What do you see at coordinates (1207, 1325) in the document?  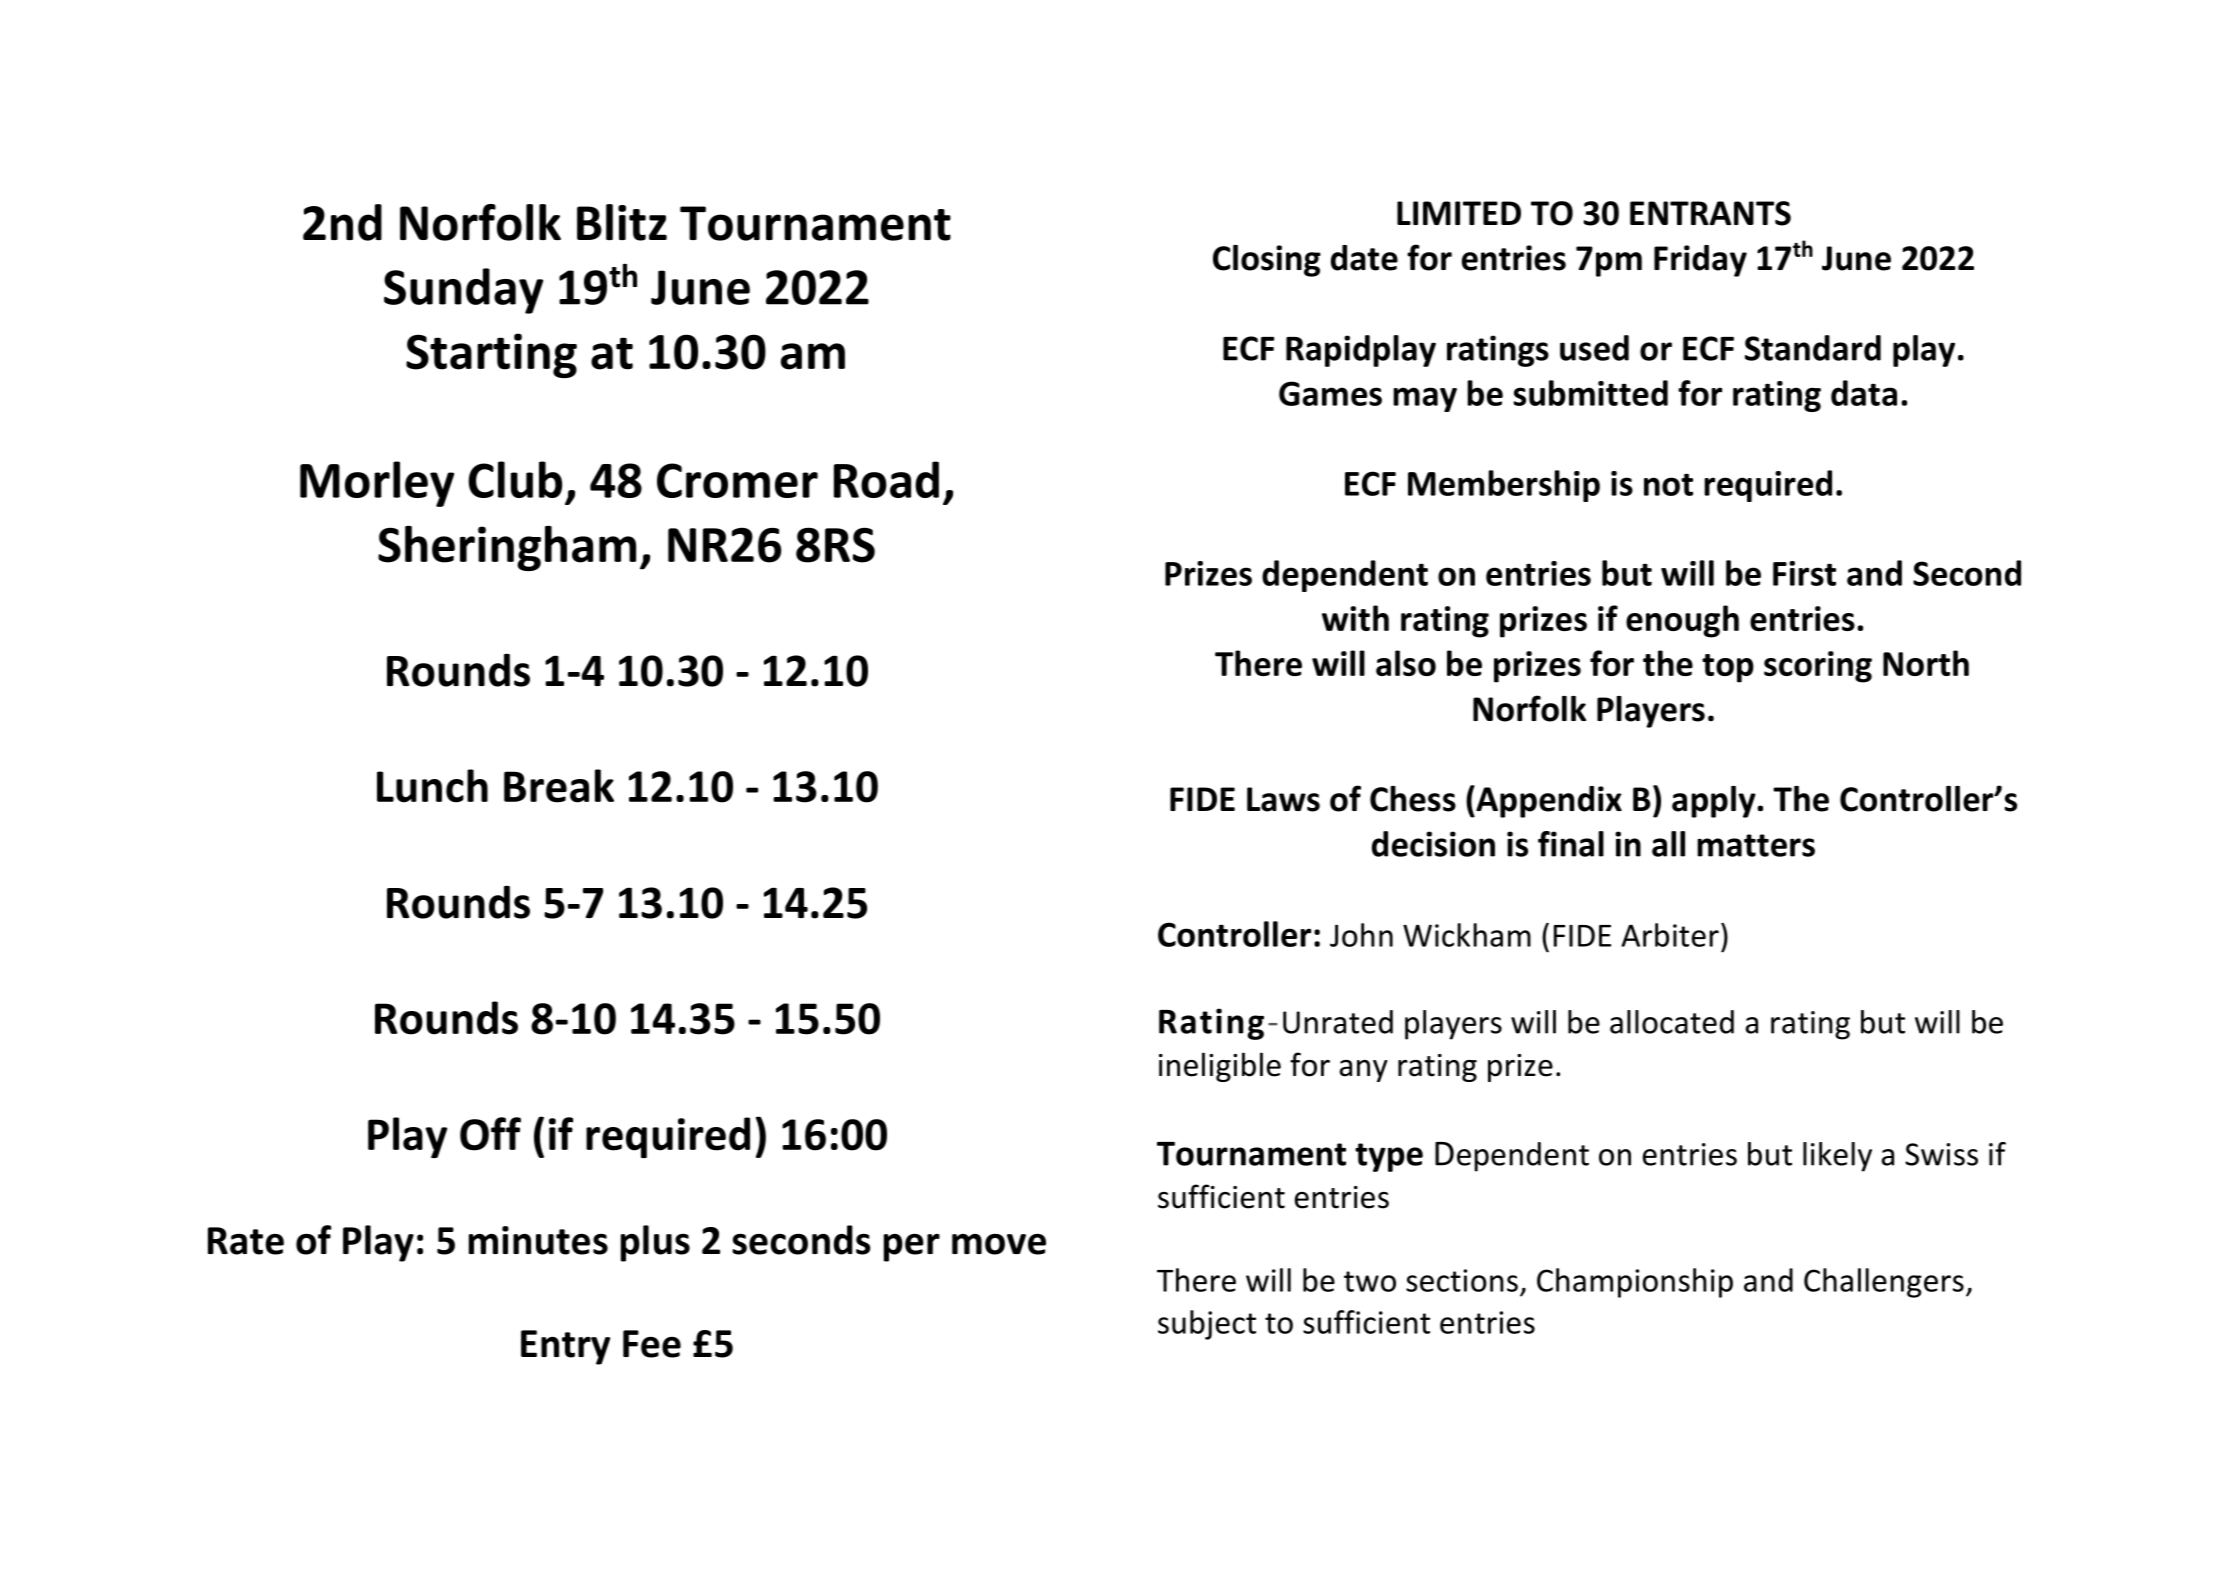 I see `subject` at bounding box center [1207, 1325].
